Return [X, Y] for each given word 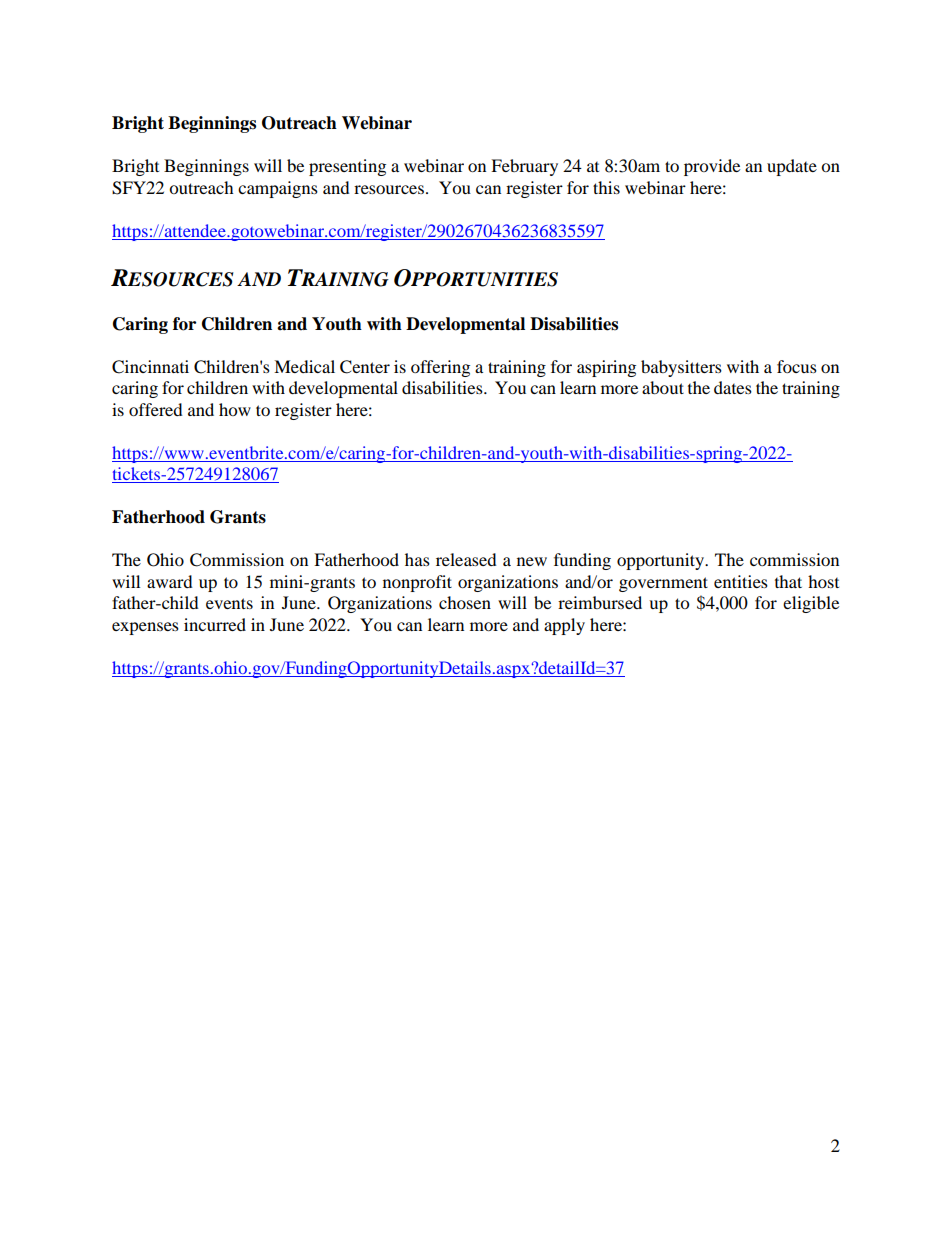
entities [741, 581]
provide [712, 167]
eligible [811, 604]
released [466, 559]
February [524, 167]
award [170, 581]
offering [440, 368]
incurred [215, 624]
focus [797, 366]
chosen [465, 602]
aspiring [606, 368]
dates [733, 387]
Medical [304, 366]
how [235, 409]
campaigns [278, 189]
